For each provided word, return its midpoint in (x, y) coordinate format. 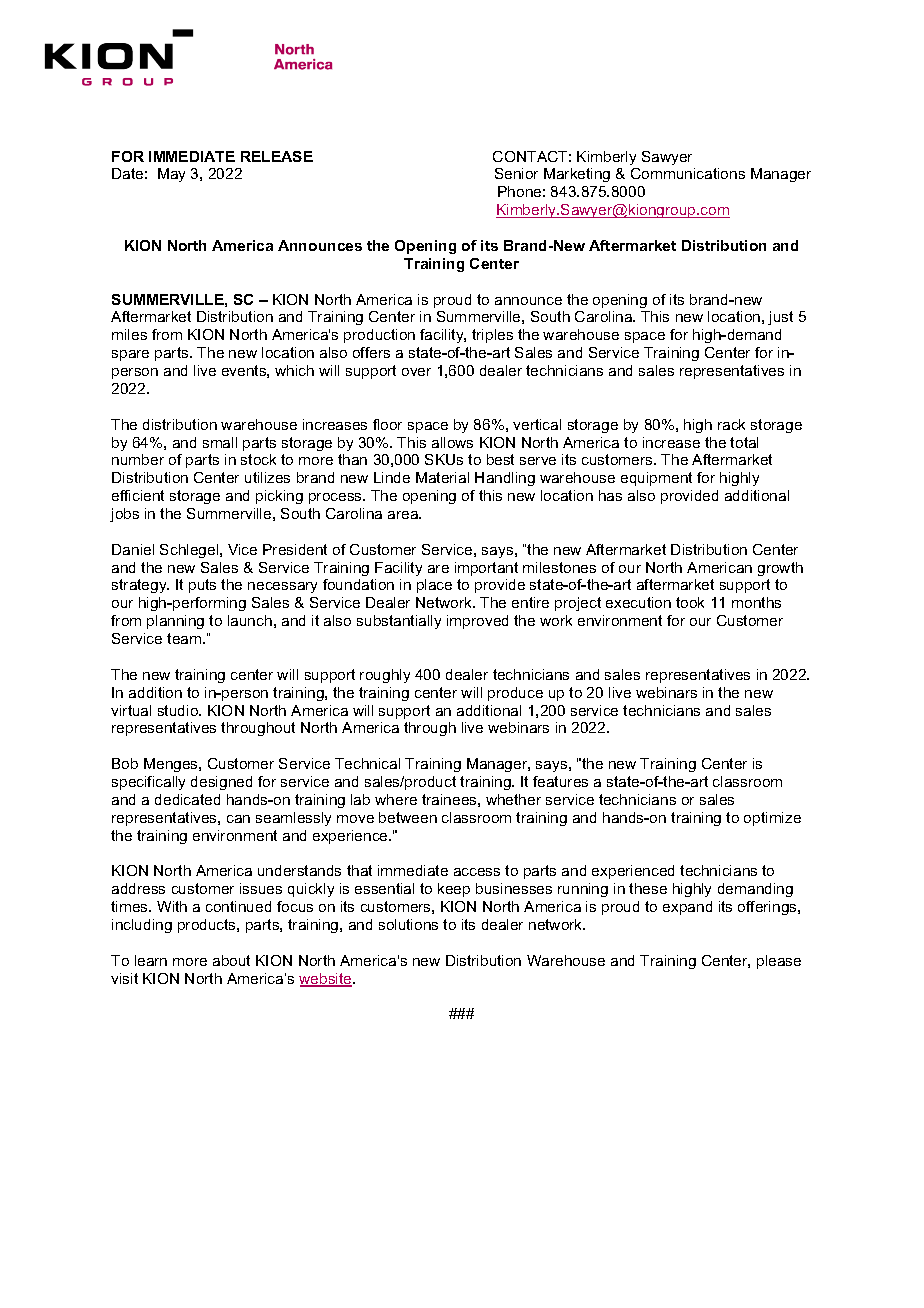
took (690, 602)
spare (130, 355)
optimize (772, 819)
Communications (688, 173)
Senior (516, 173)
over (416, 372)
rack (731, 424)
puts (202, 586)
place (434, 586)
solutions (408, 924)
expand (687, 908)
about (231, 960)
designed (221, 783)
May (171, 175)
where (396, 799)
